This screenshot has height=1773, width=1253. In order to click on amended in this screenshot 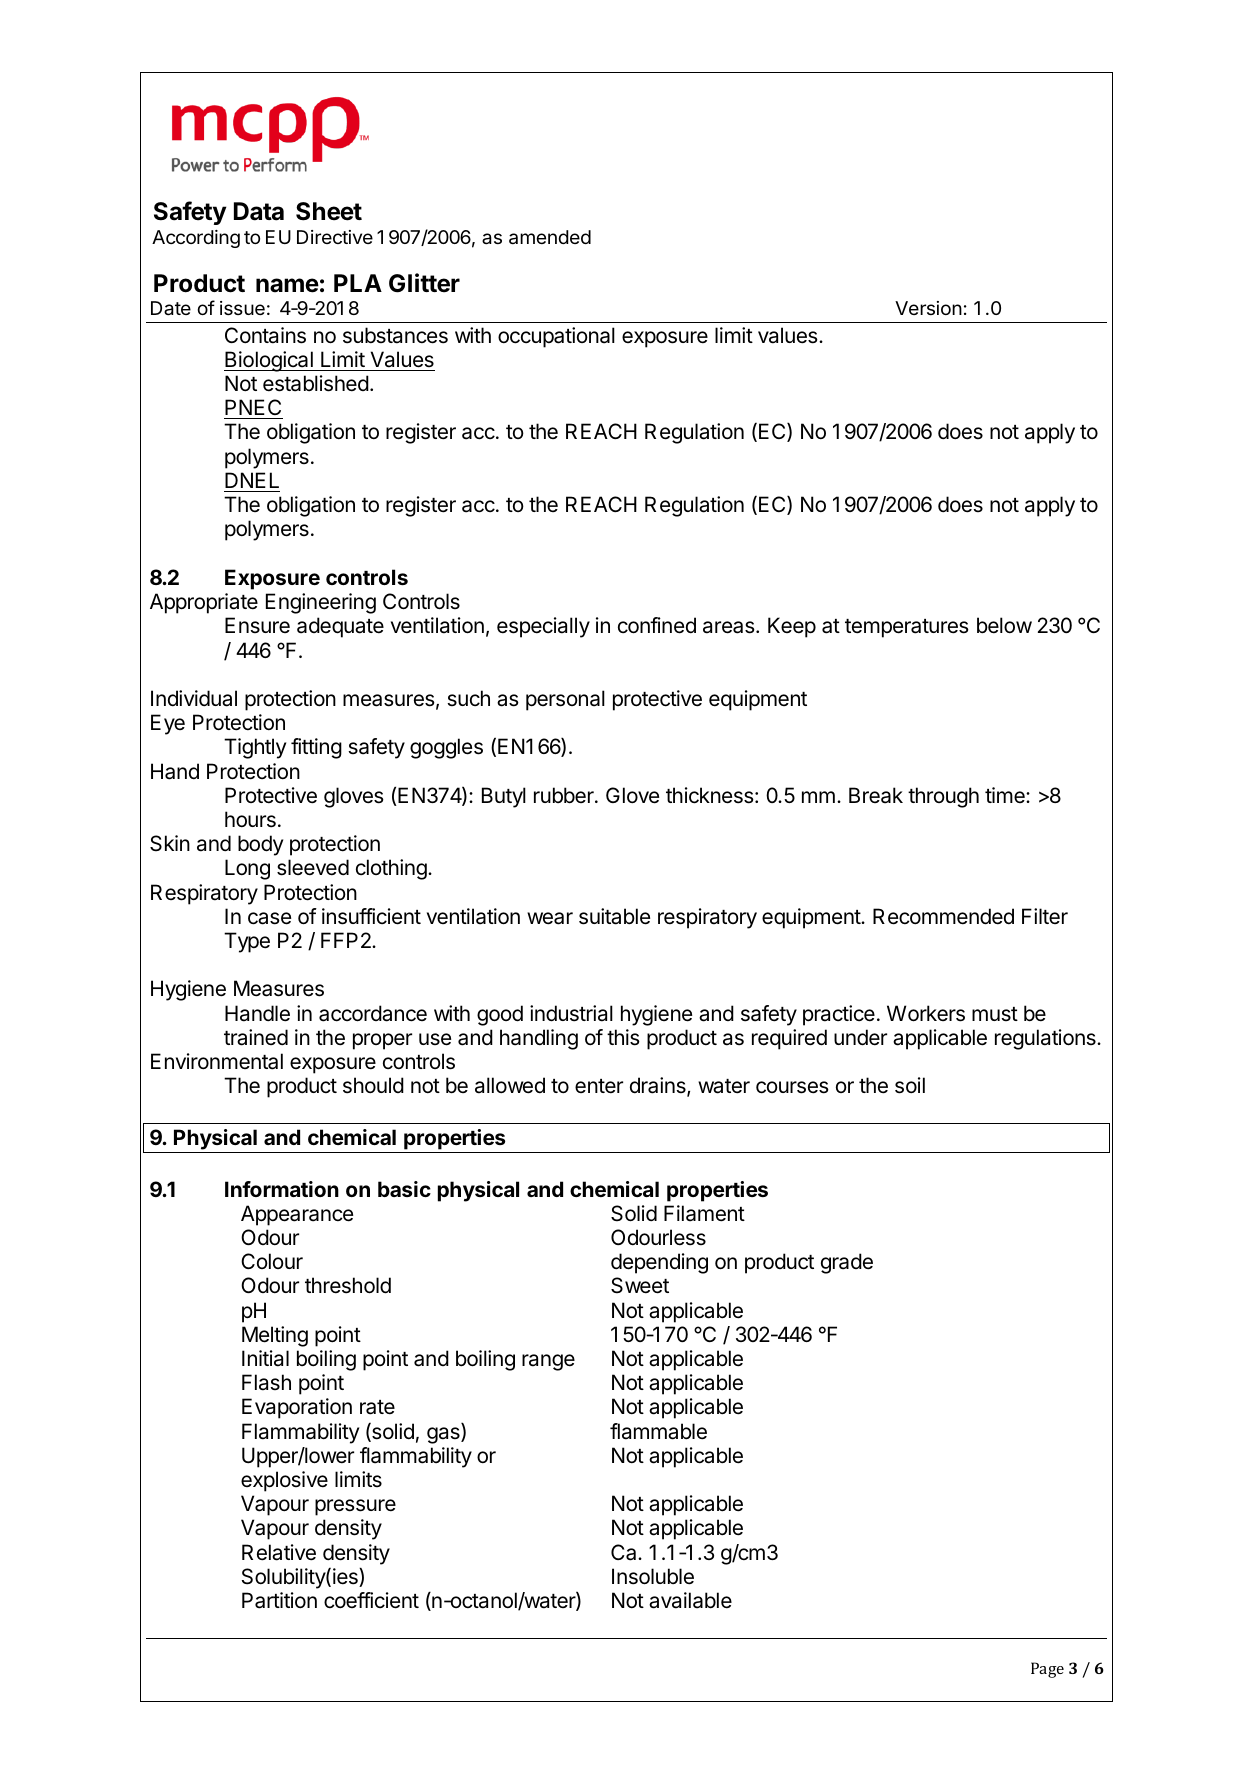, I will do `click(550, 237)`.
